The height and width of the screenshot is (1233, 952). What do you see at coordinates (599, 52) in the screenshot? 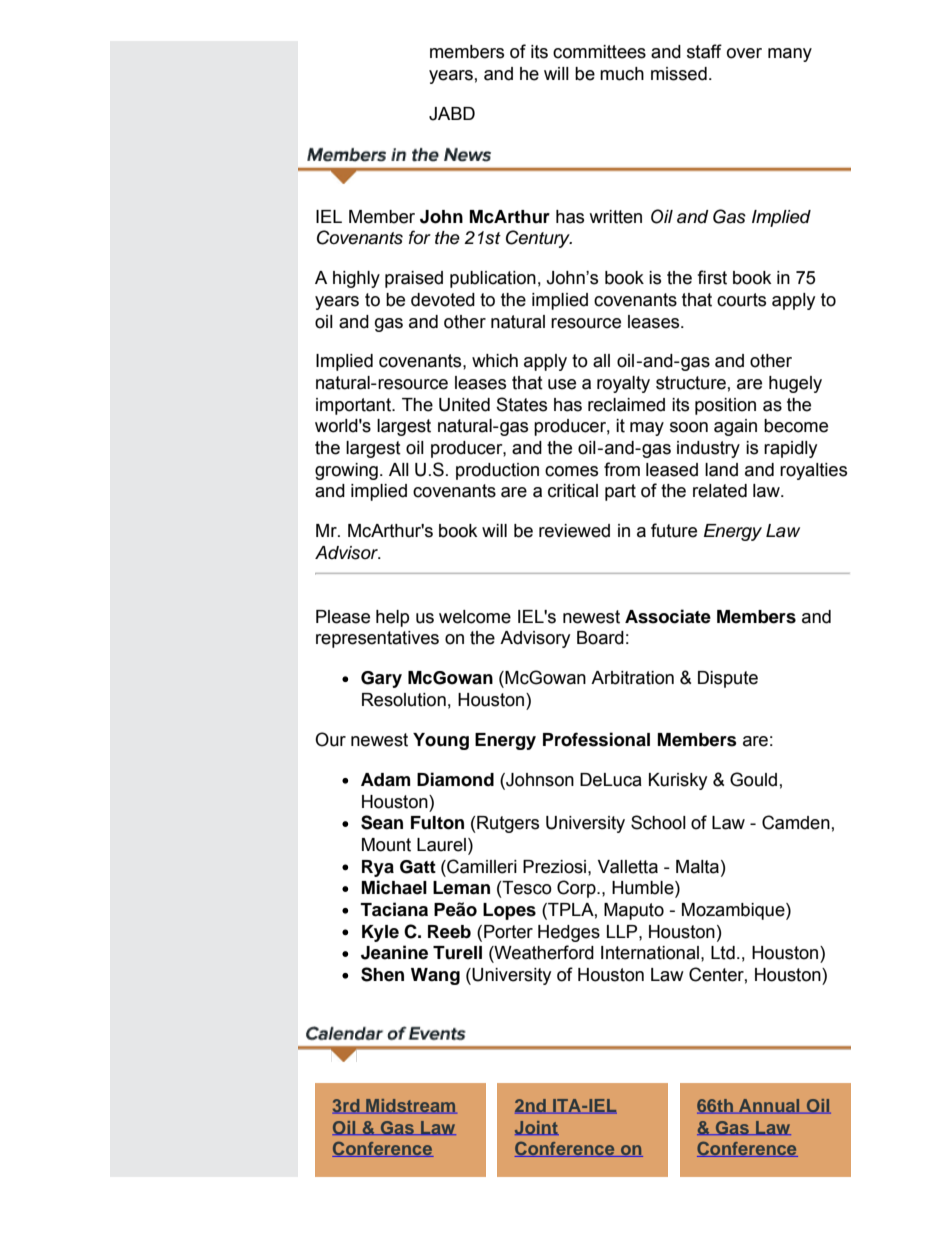
I see `committees` at bounding box center [599, 52].
